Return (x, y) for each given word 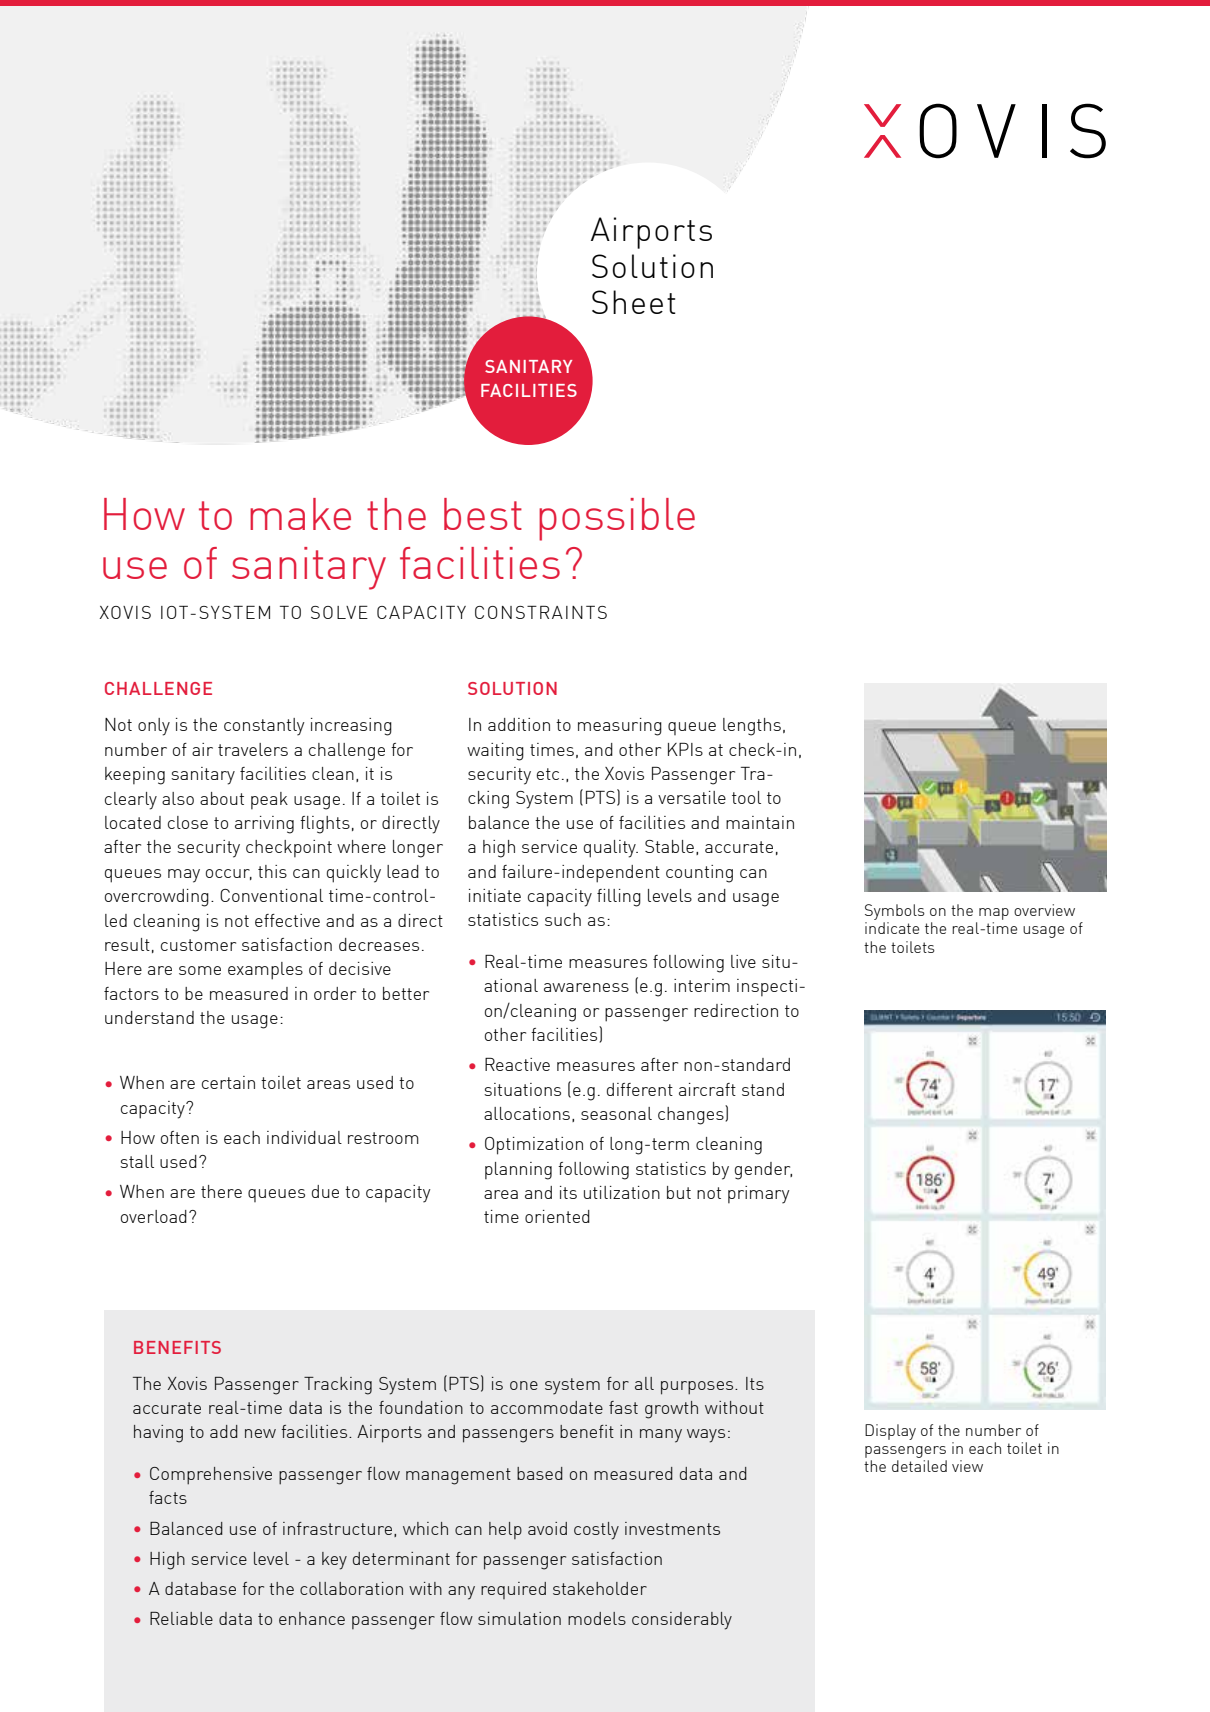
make (300, 514)
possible (617, 519)
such (563, 919)
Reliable (181, 1618)
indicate (892, 928)
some (200, 970)
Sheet (634, 302)
